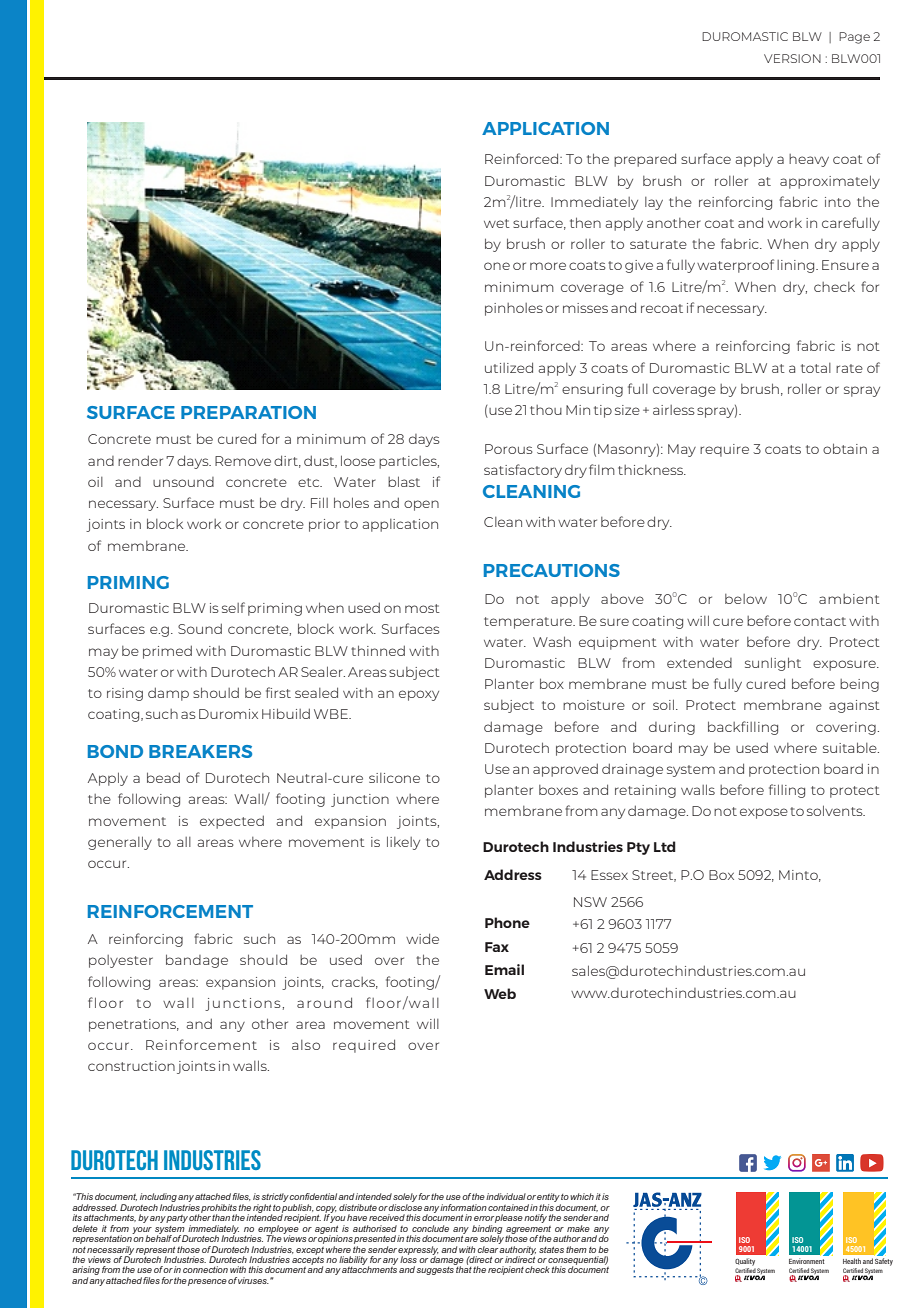  I want to click on sunlight, so click(773, 664).
